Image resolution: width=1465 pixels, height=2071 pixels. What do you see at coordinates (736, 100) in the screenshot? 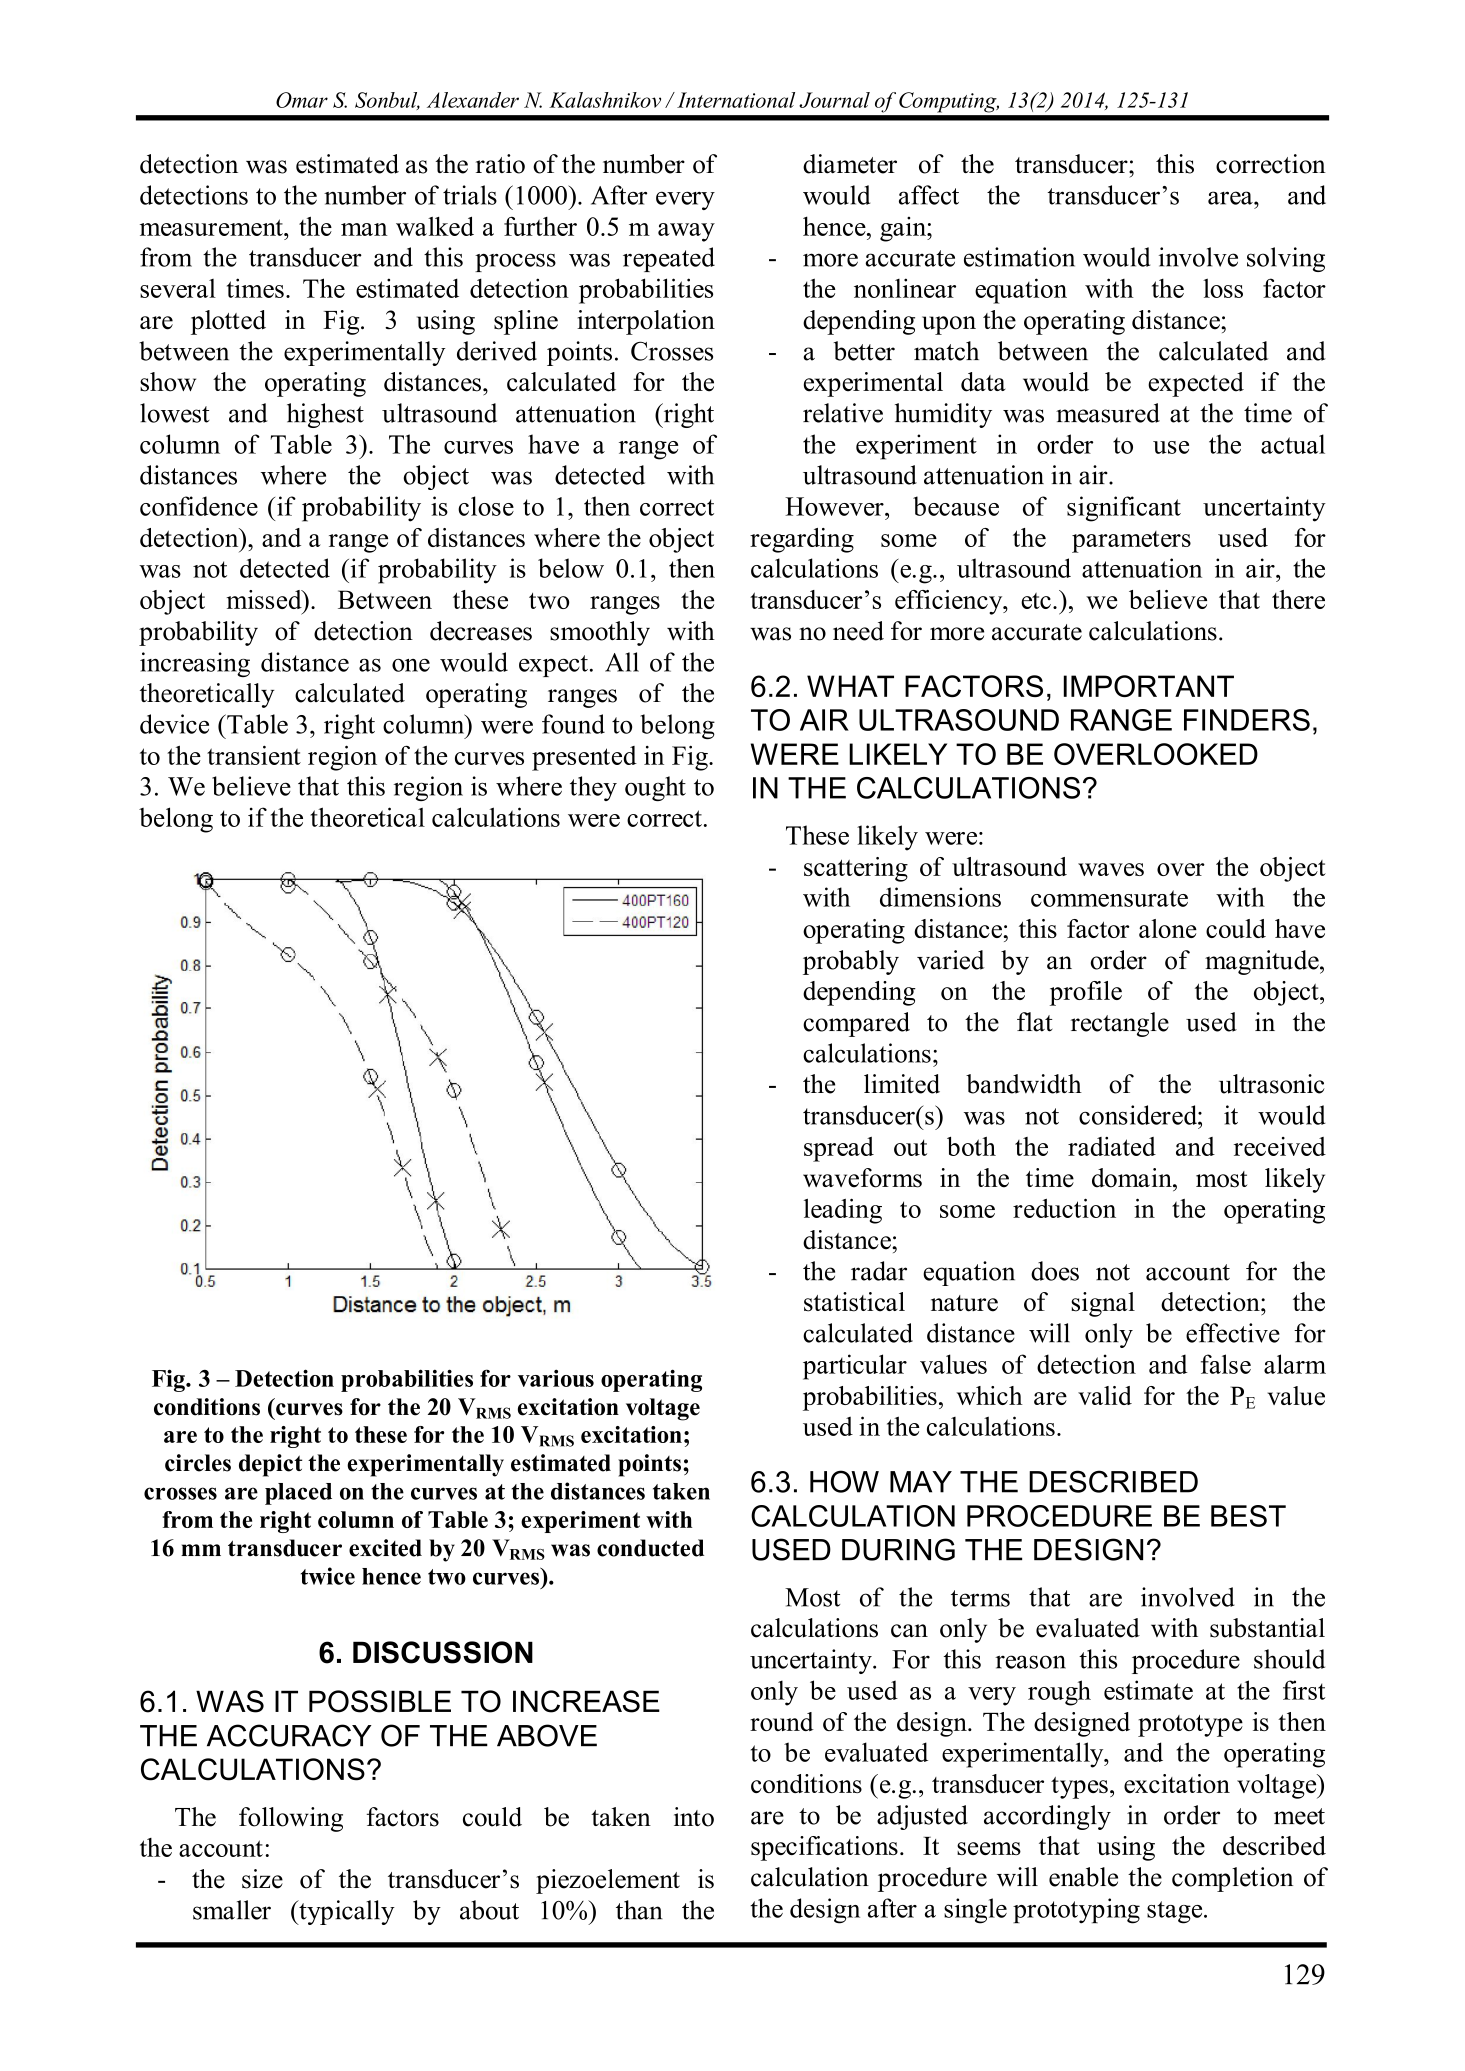
I see `International` at bounding box center [736, 100].
